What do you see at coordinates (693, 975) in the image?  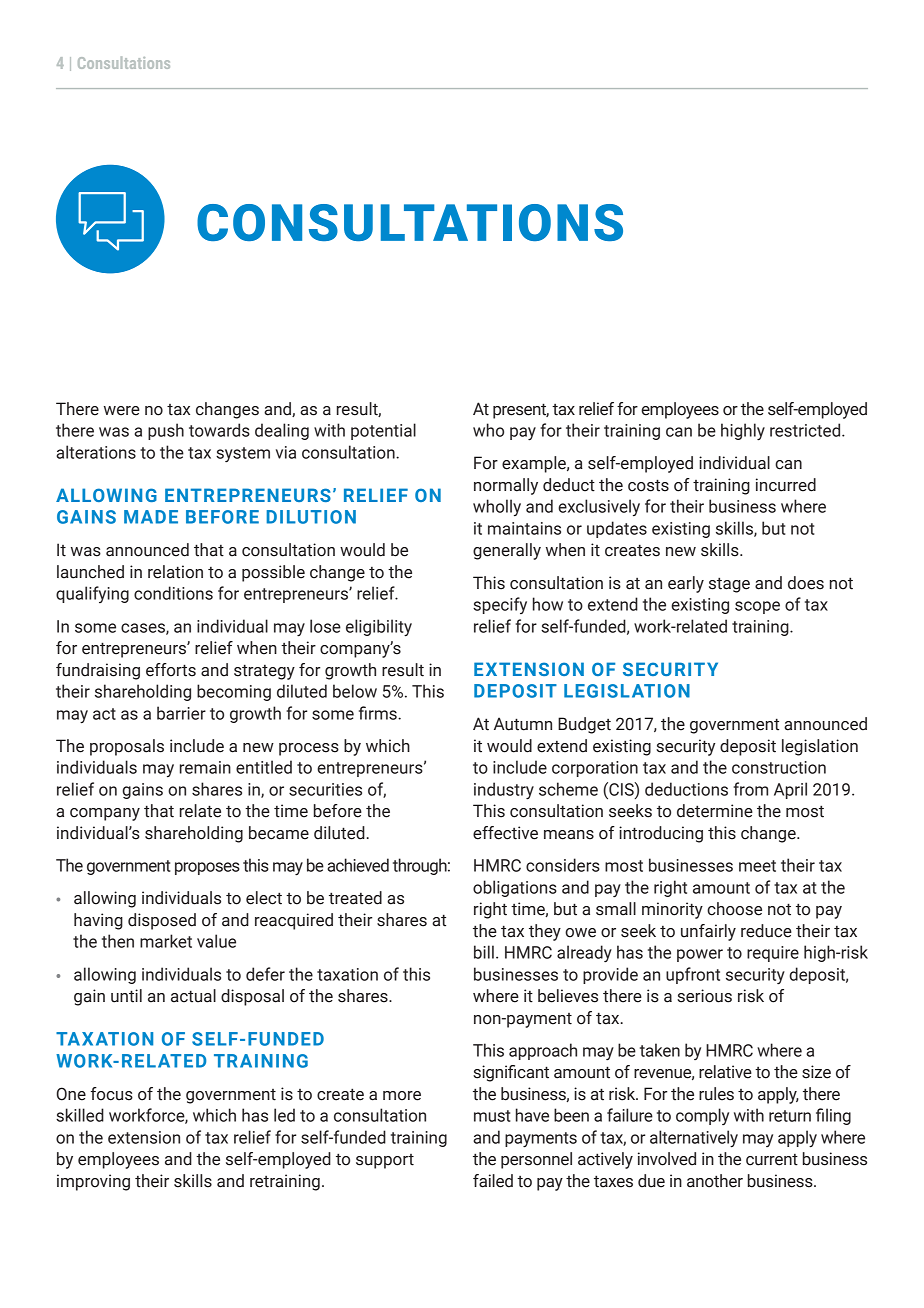 I see `upfront` at bounding box center [693, 975].
